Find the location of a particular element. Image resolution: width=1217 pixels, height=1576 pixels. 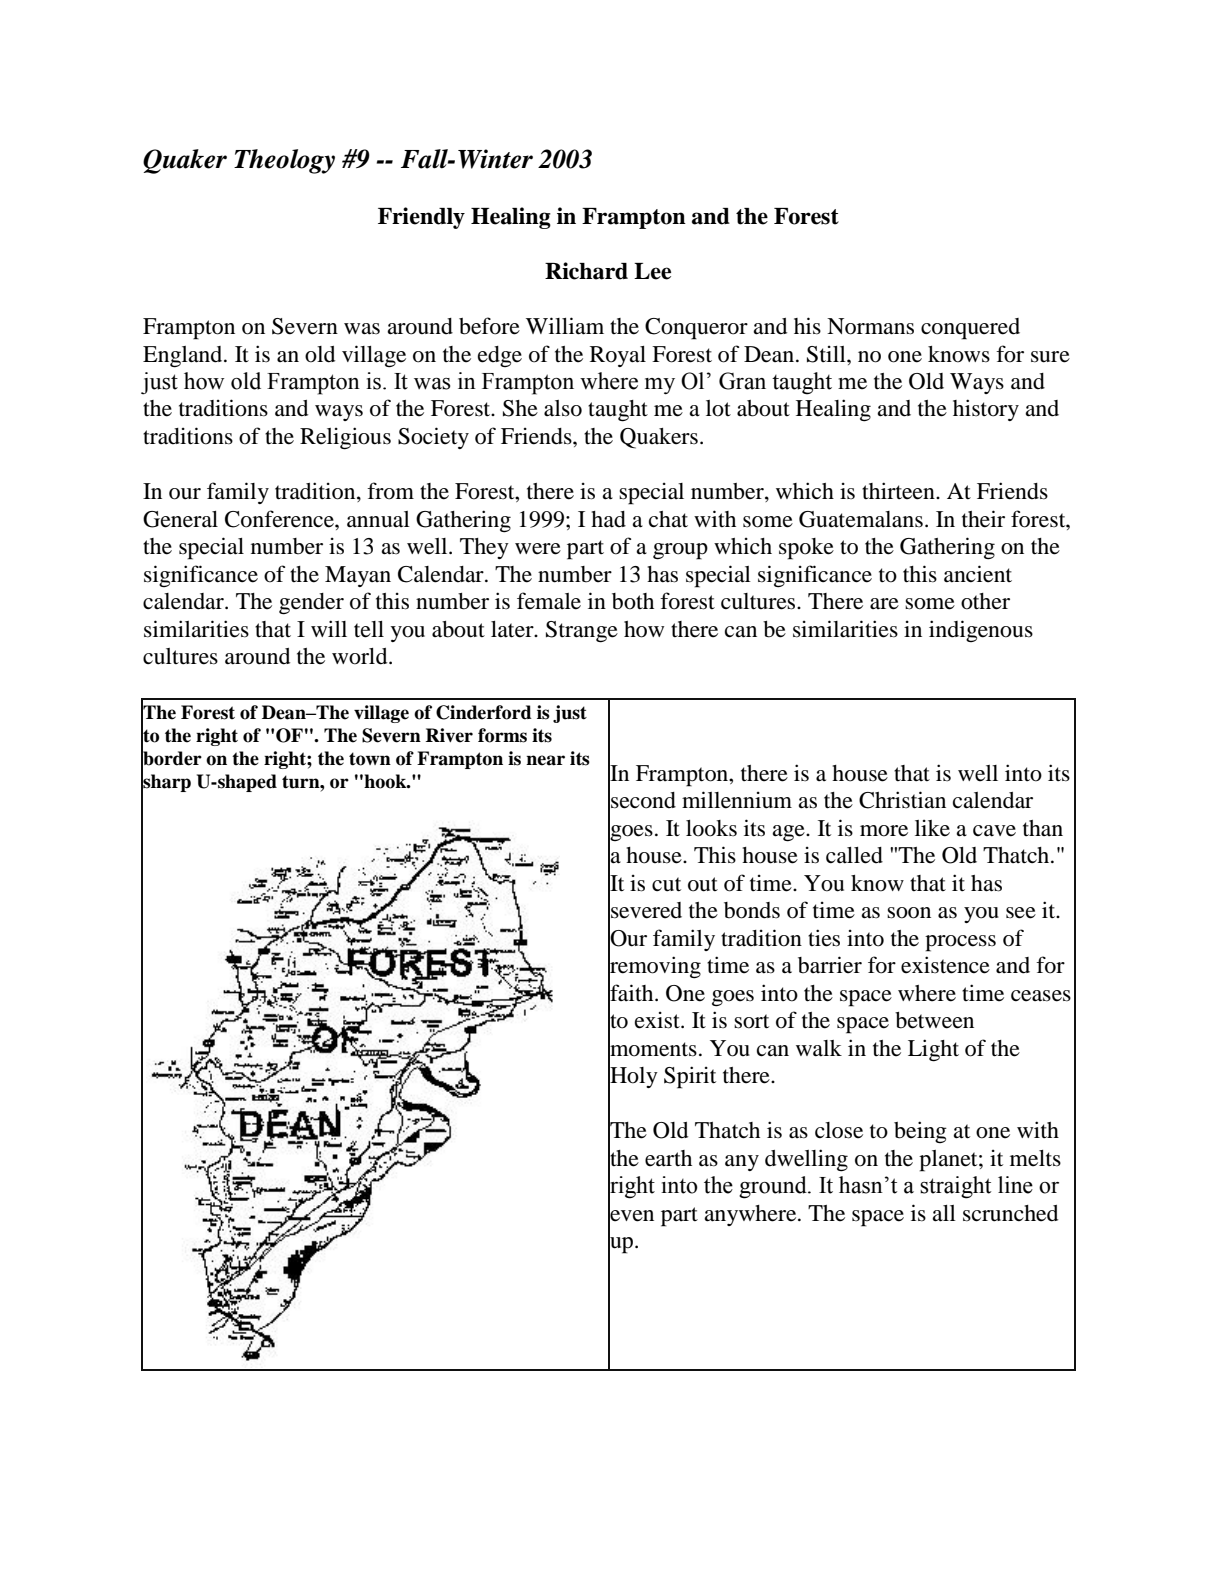

cut is located at coordinates (666, 884).
